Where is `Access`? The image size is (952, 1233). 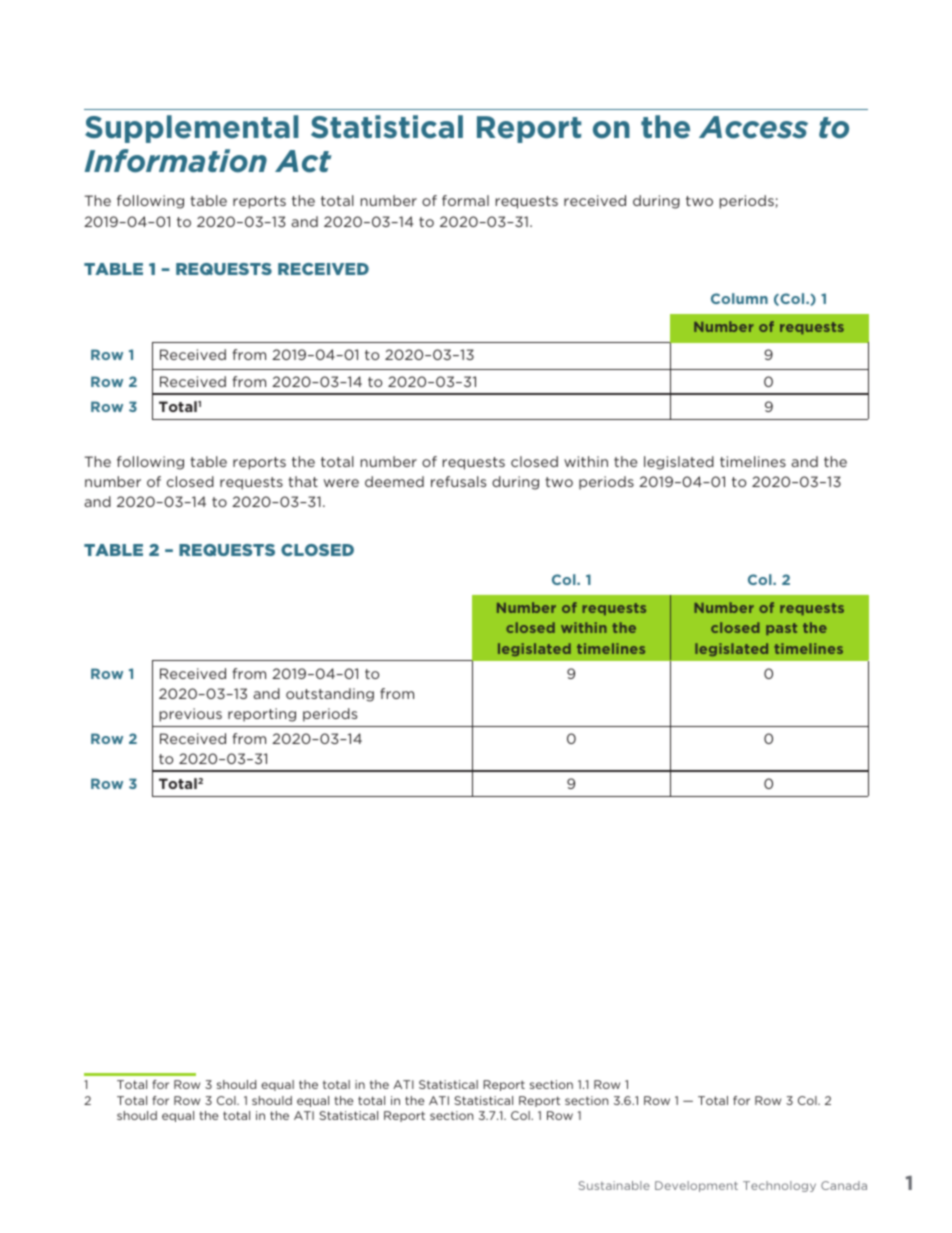
Access is located at coordinates (753, 127).
